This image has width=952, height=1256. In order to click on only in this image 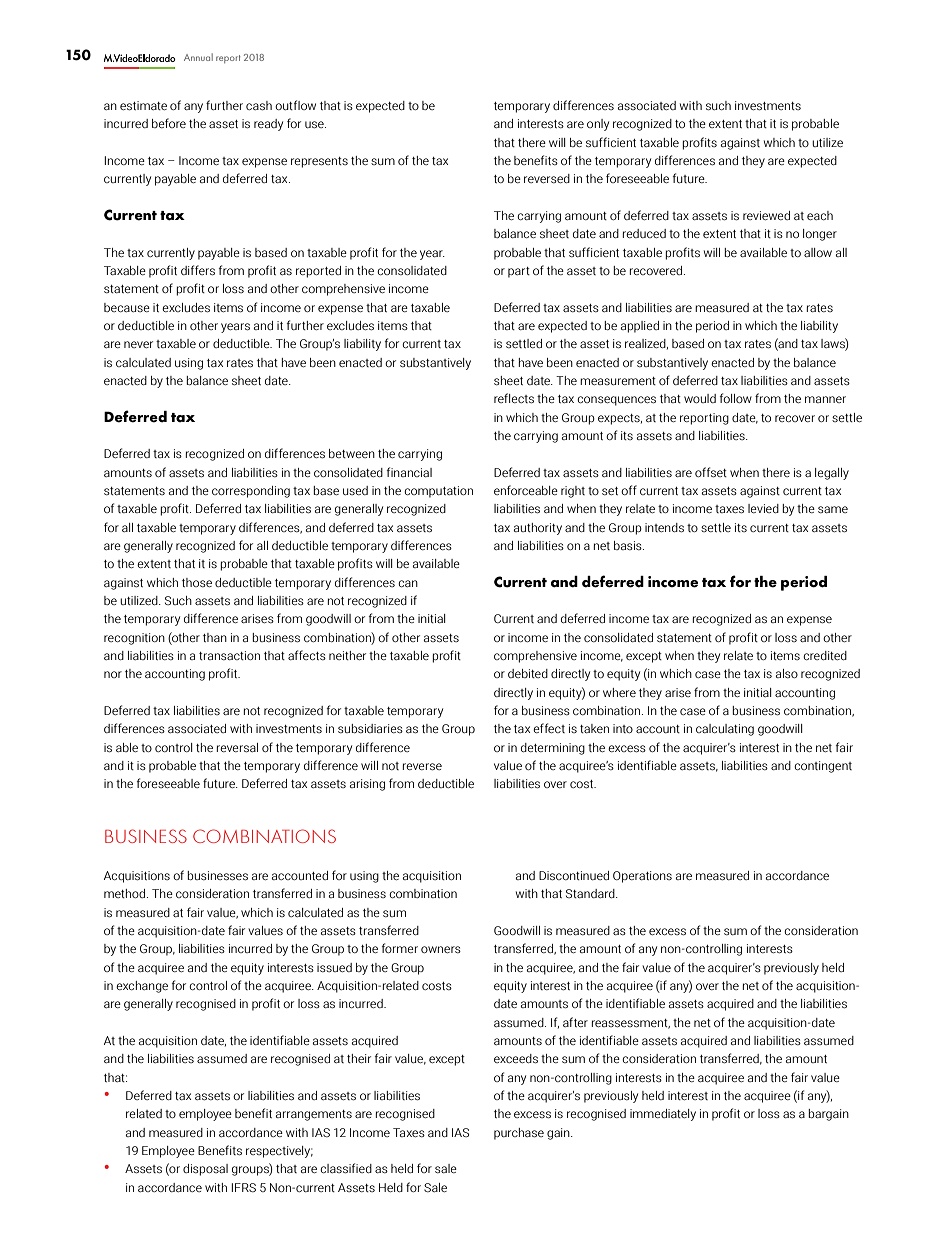, I will do `click(598, 125)`.
